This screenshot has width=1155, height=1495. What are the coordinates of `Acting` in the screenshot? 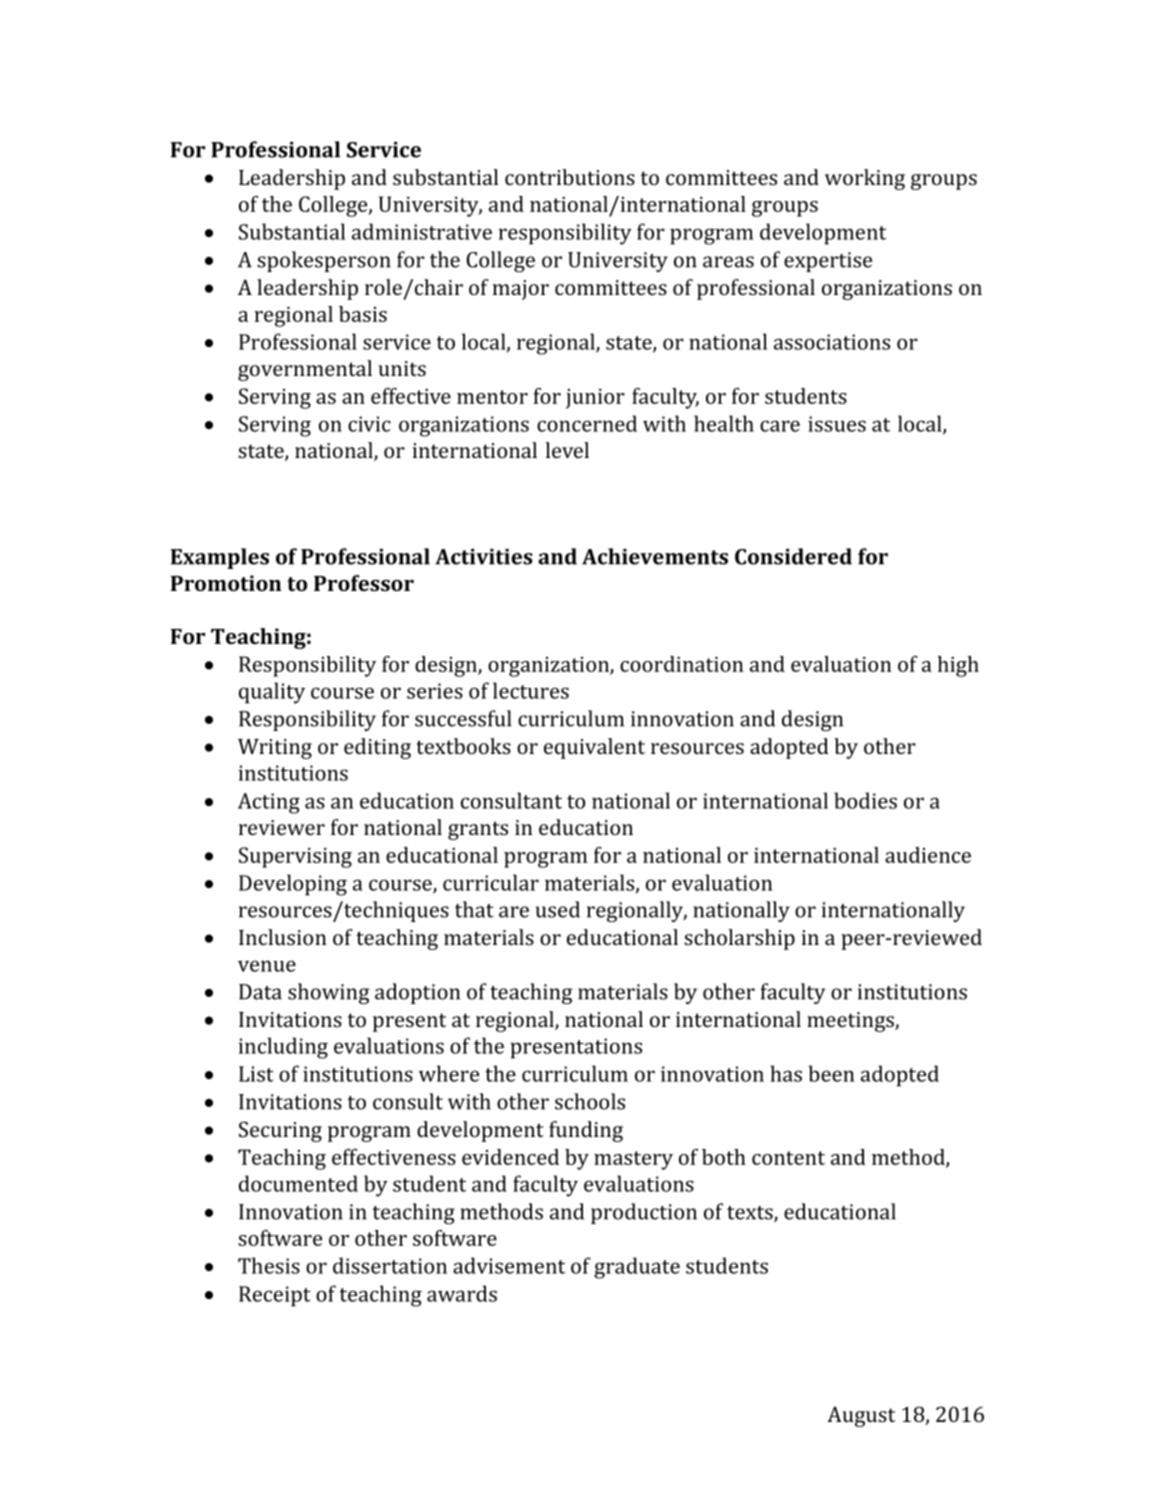 It's located at (269, 803).
